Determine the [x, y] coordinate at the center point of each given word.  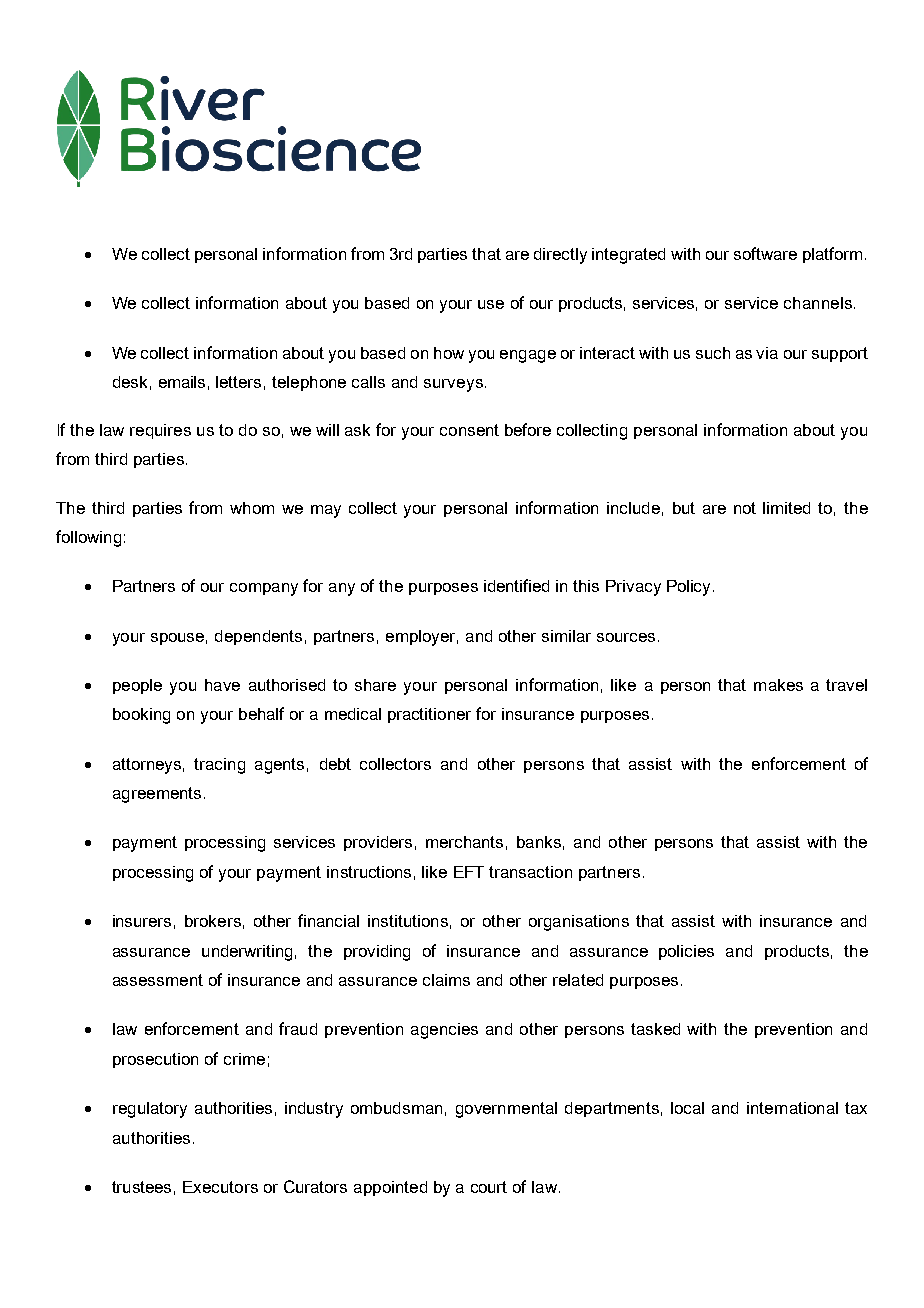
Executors [220, 1187]
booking [141, 716]
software [765, 253]
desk [130, 382]
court [489, 1187]
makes [778, 685]
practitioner [429, 715]
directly [560, 256]
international [792, 1108]
